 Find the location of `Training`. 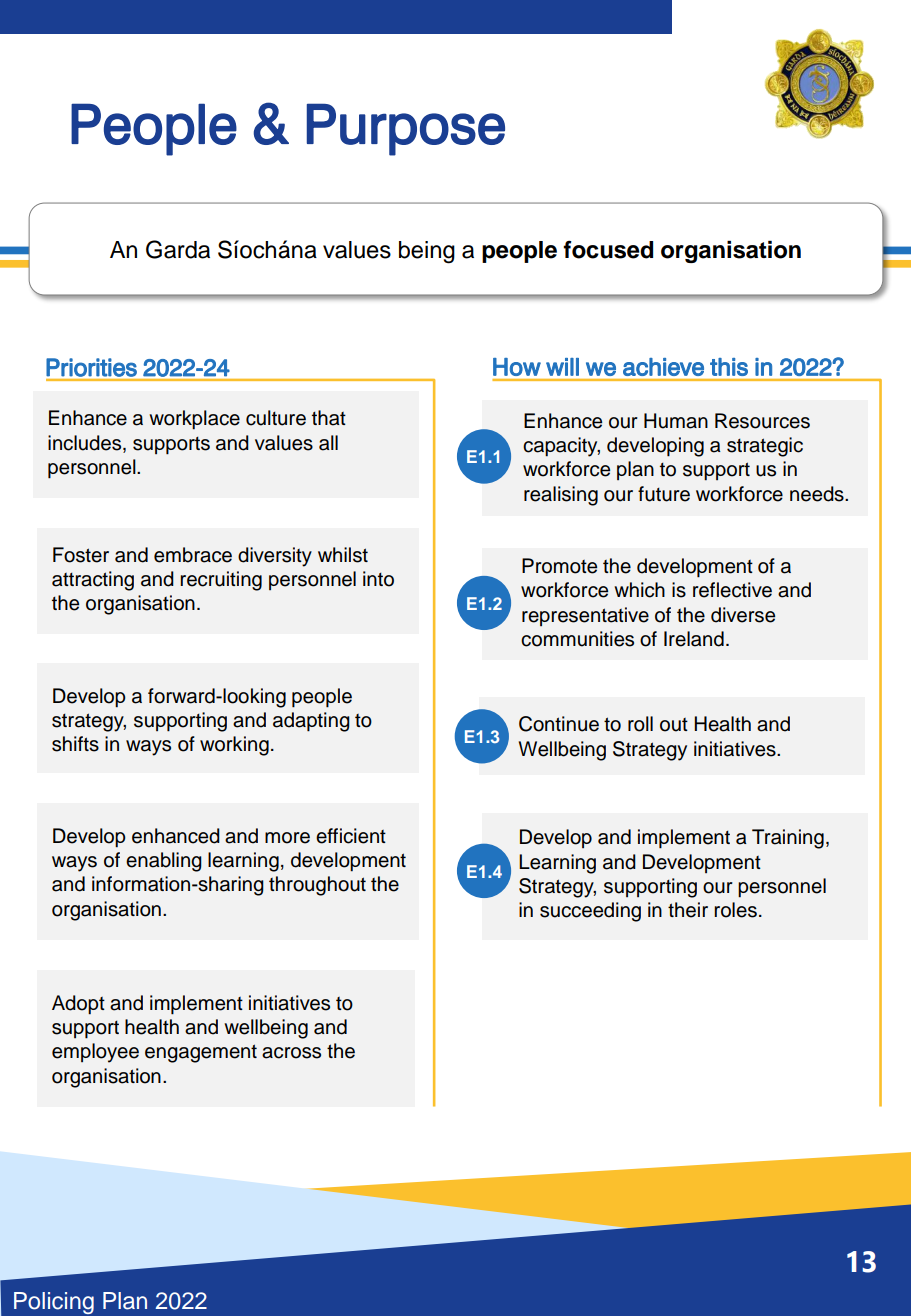

Training is located at coordinates (788, 839).
